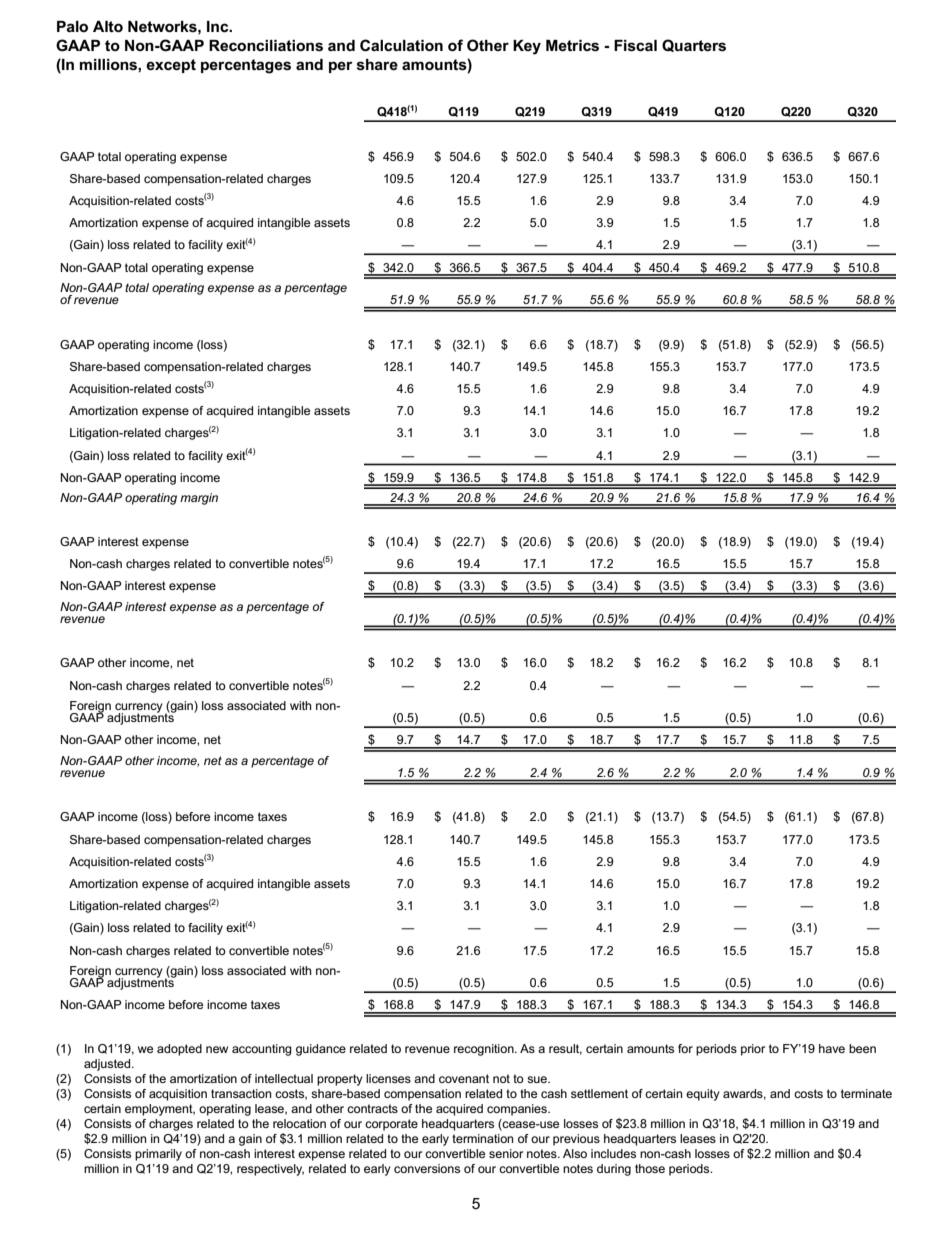  I want to click on Key, so click(527, 47).
